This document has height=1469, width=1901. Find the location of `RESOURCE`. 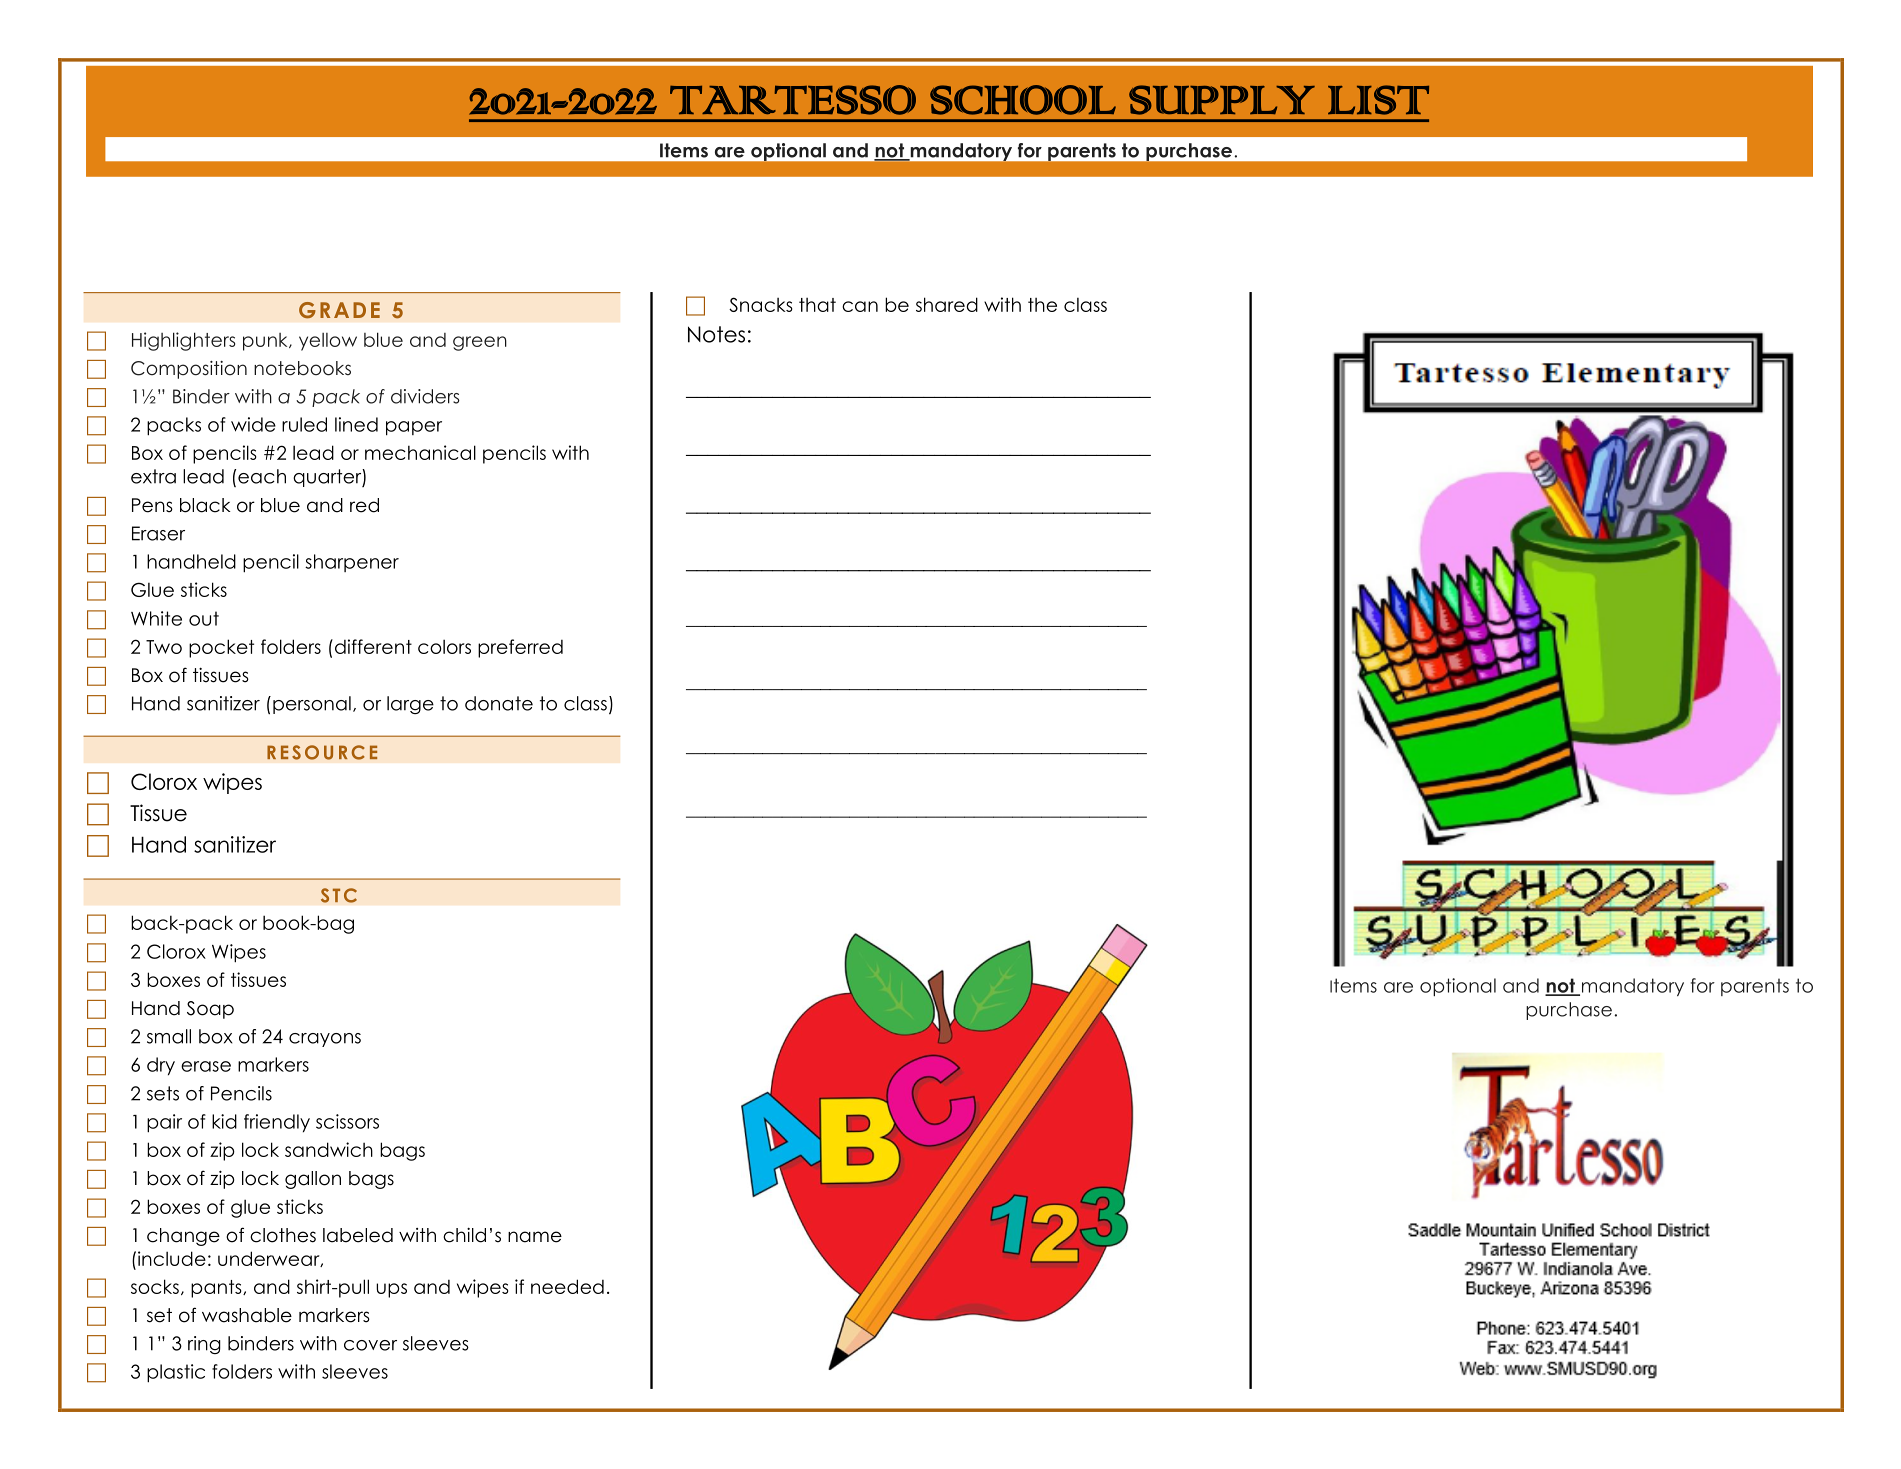

RESOURCE is located at coordinates (322, 752).
